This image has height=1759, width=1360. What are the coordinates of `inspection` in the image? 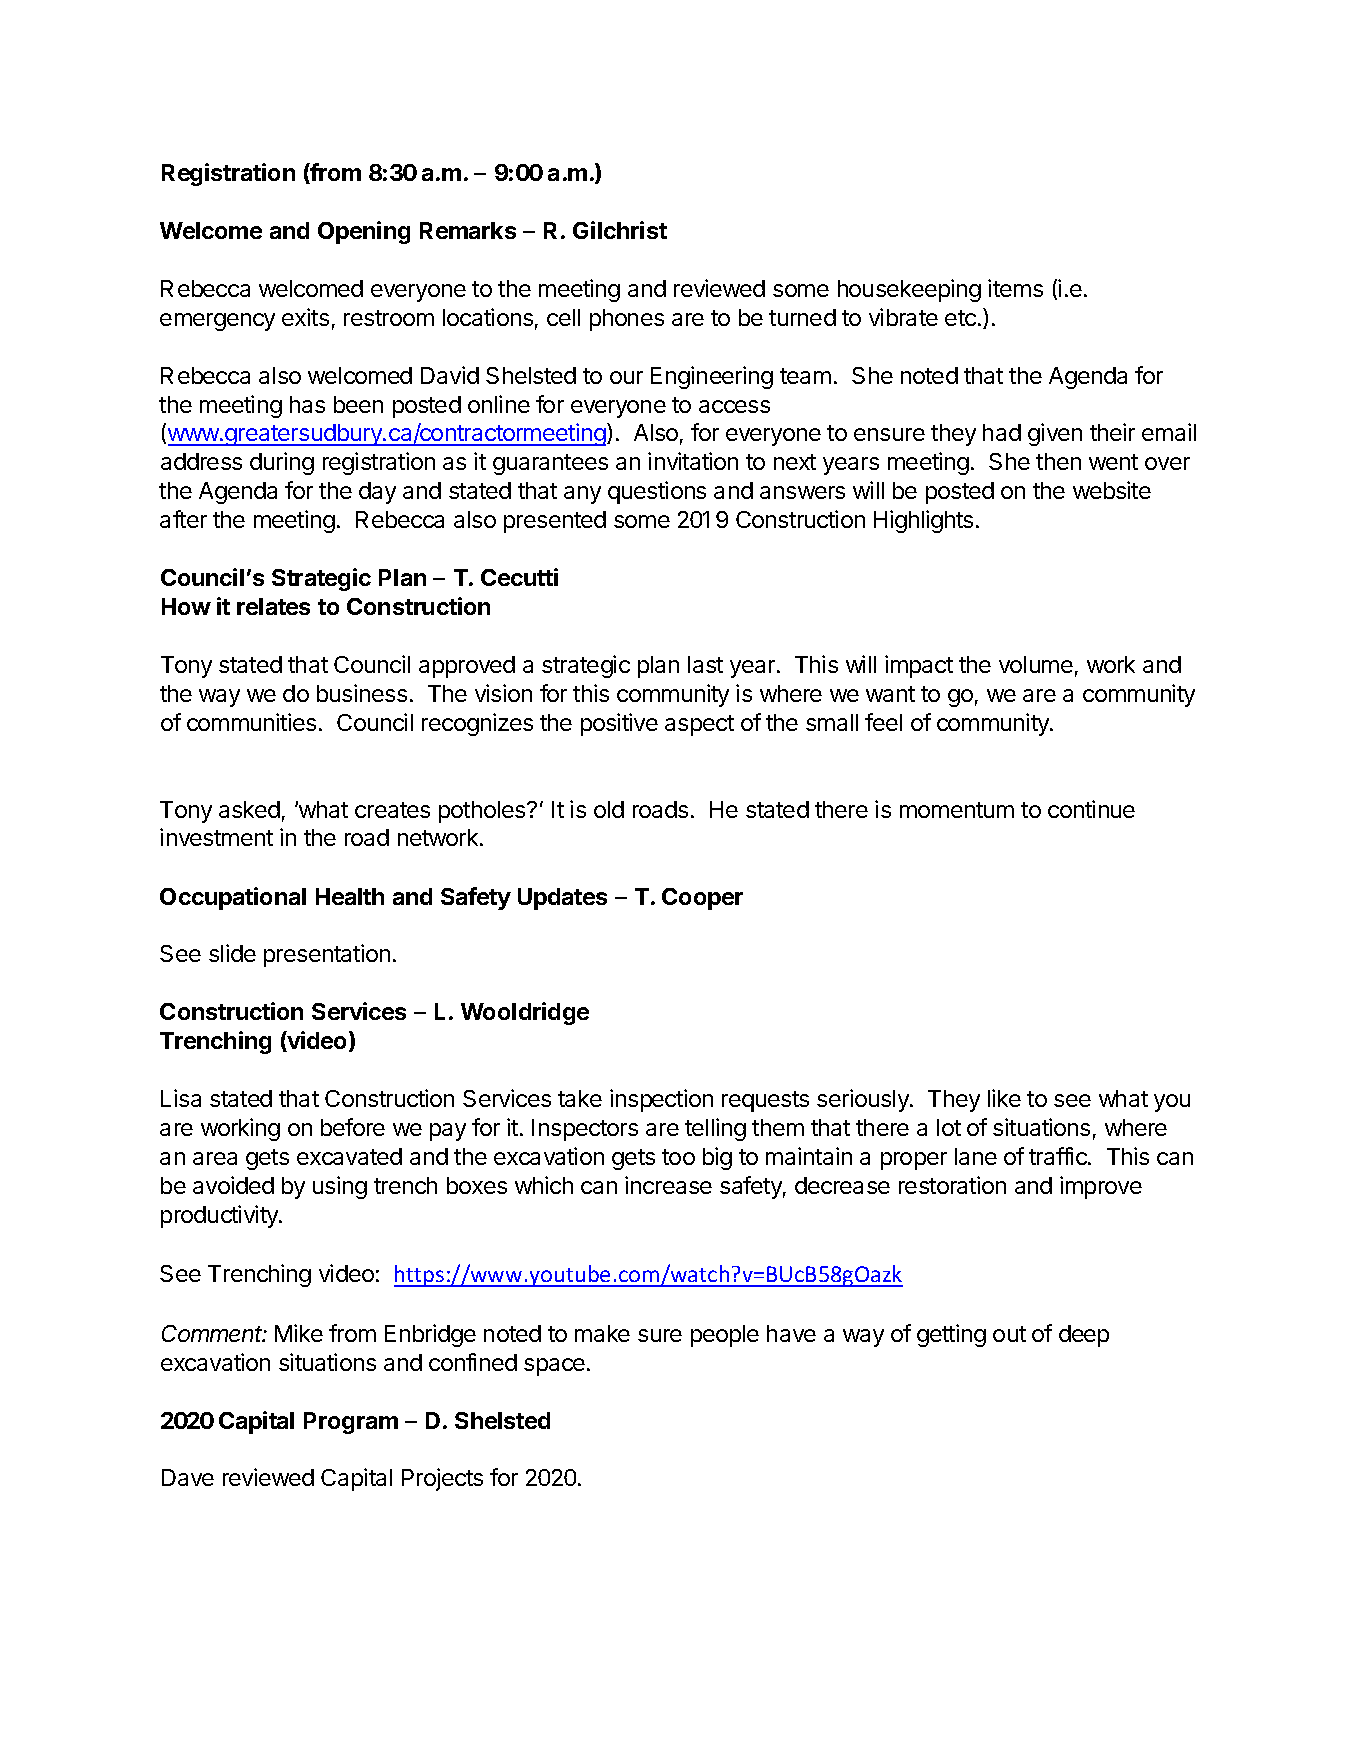 It's located at (661, 1100).
